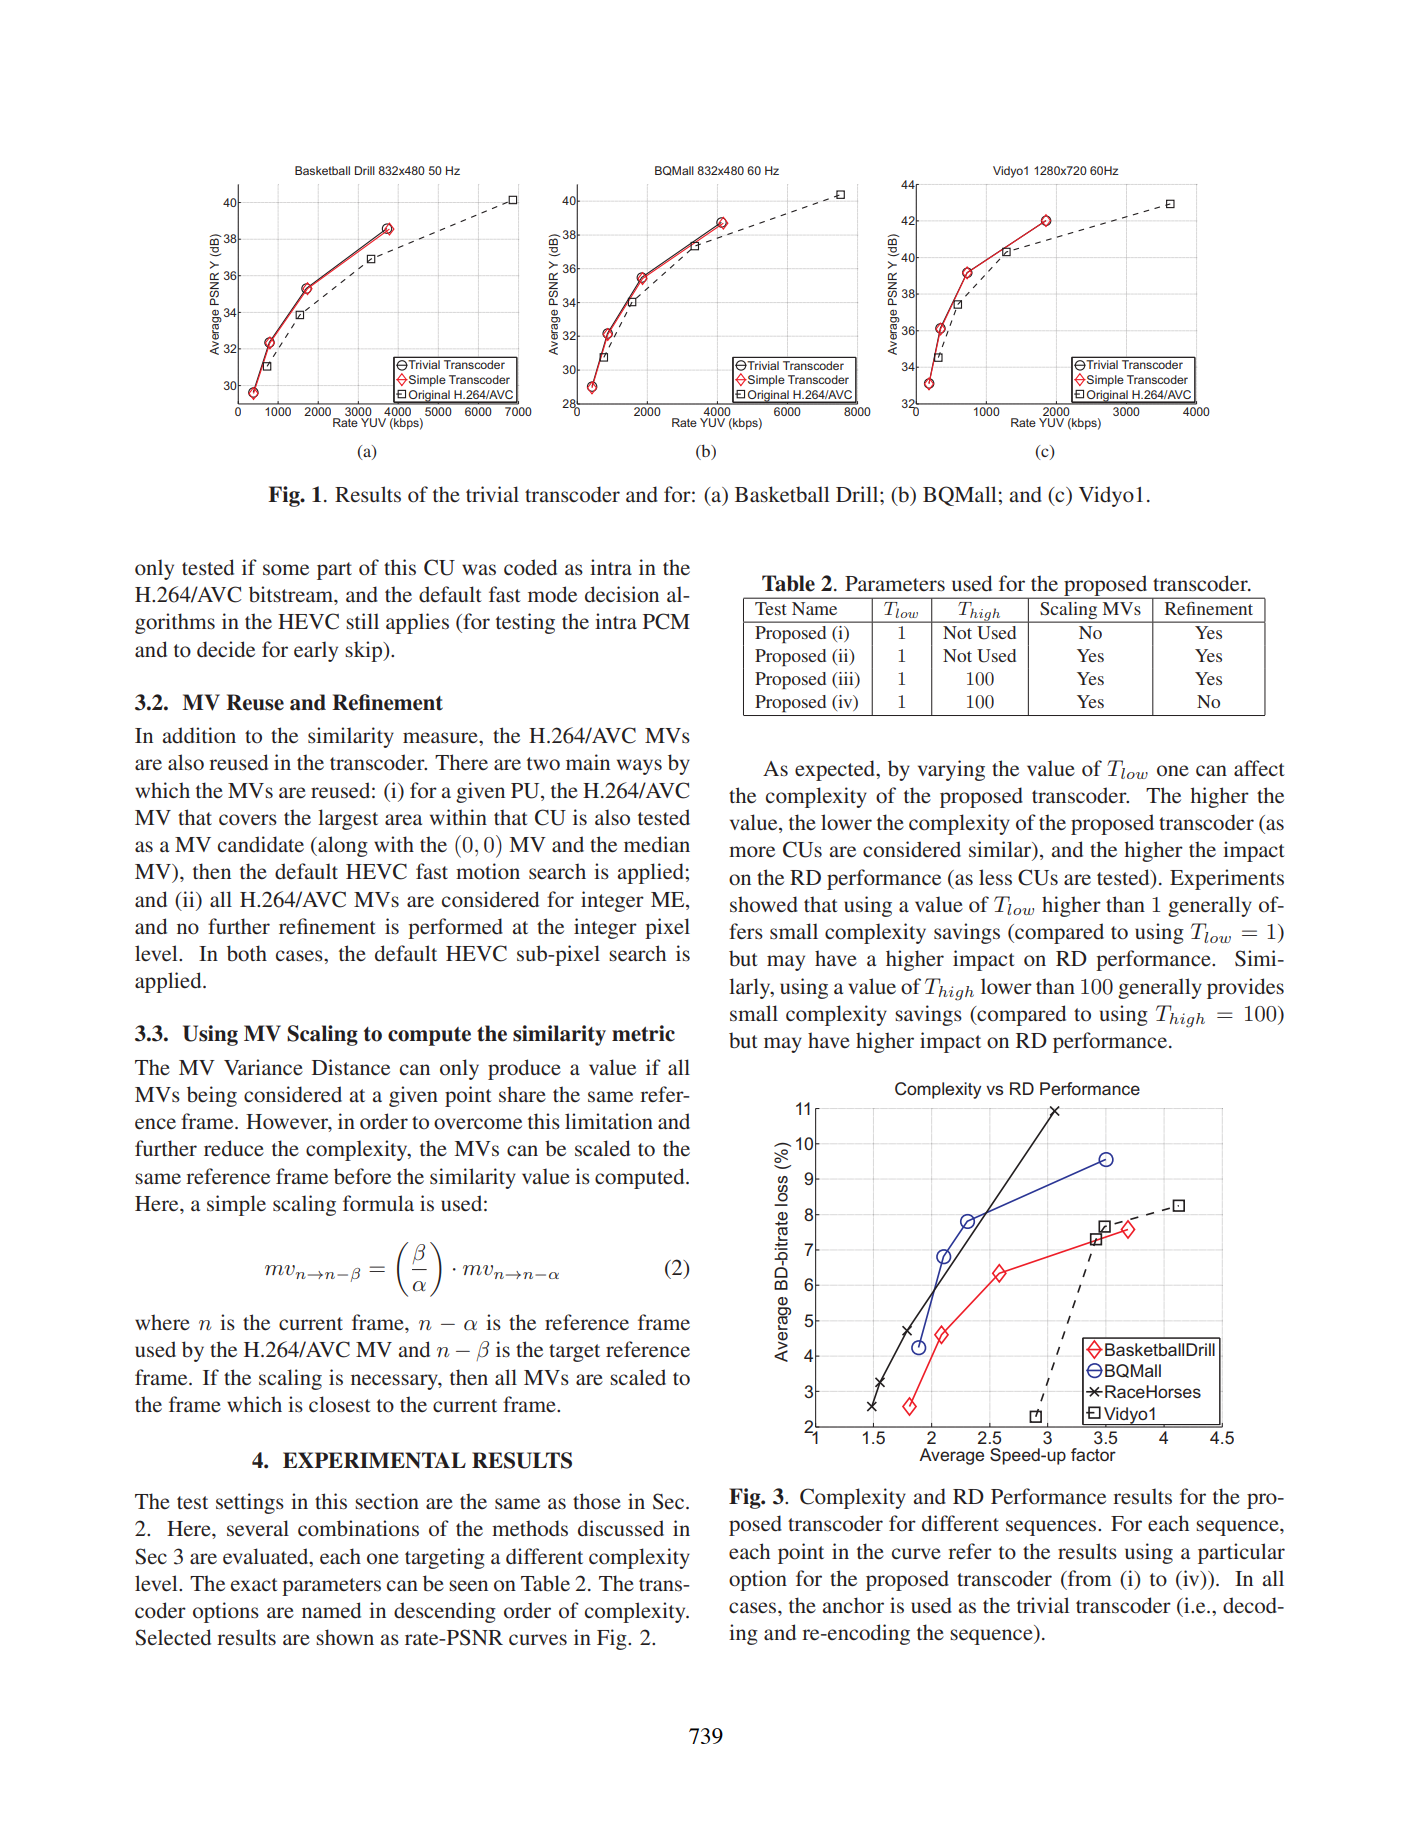  I want to click on exact, so click(254, 1584).
